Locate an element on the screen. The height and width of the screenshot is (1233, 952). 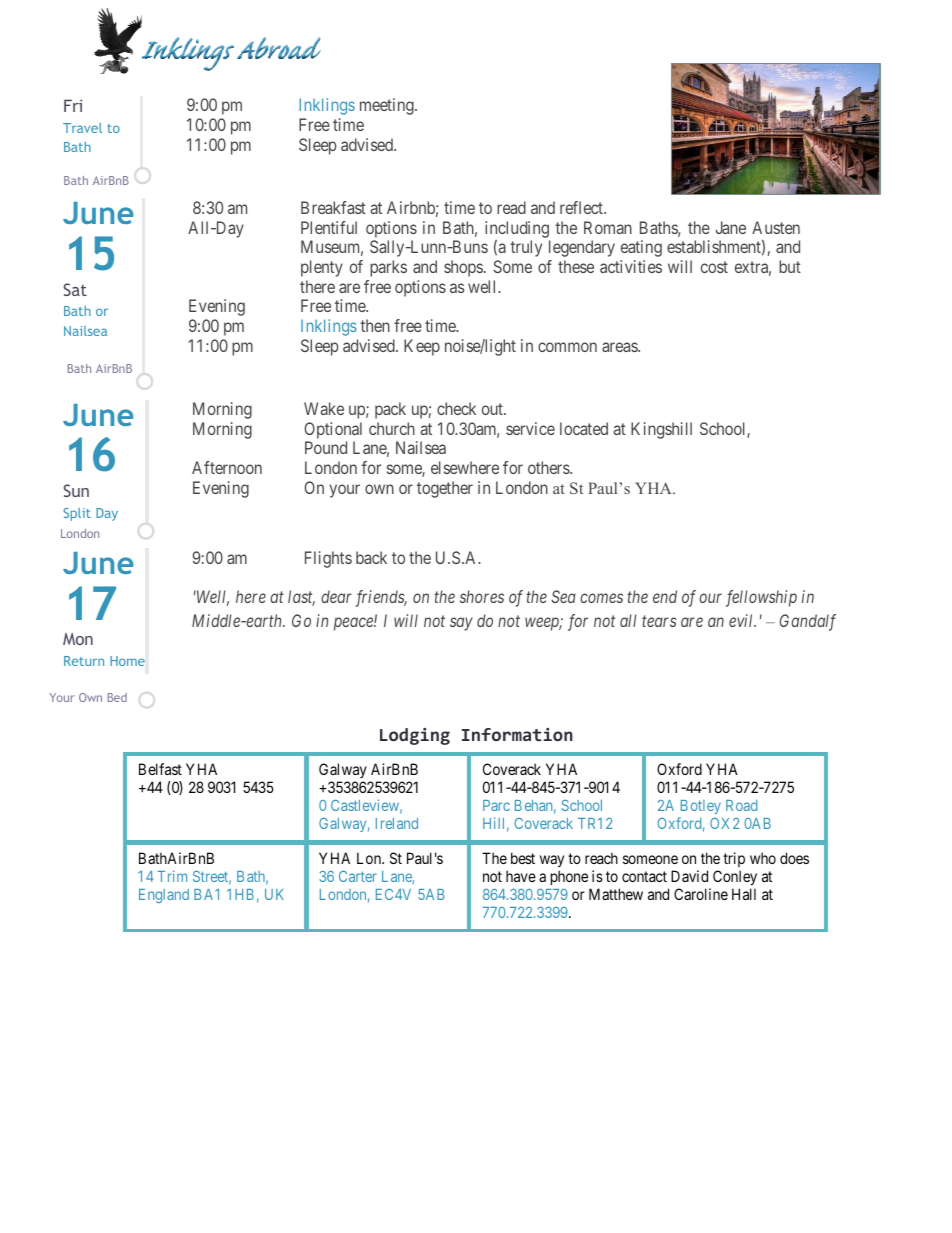
Jane is located at coordinates (731, 227).
